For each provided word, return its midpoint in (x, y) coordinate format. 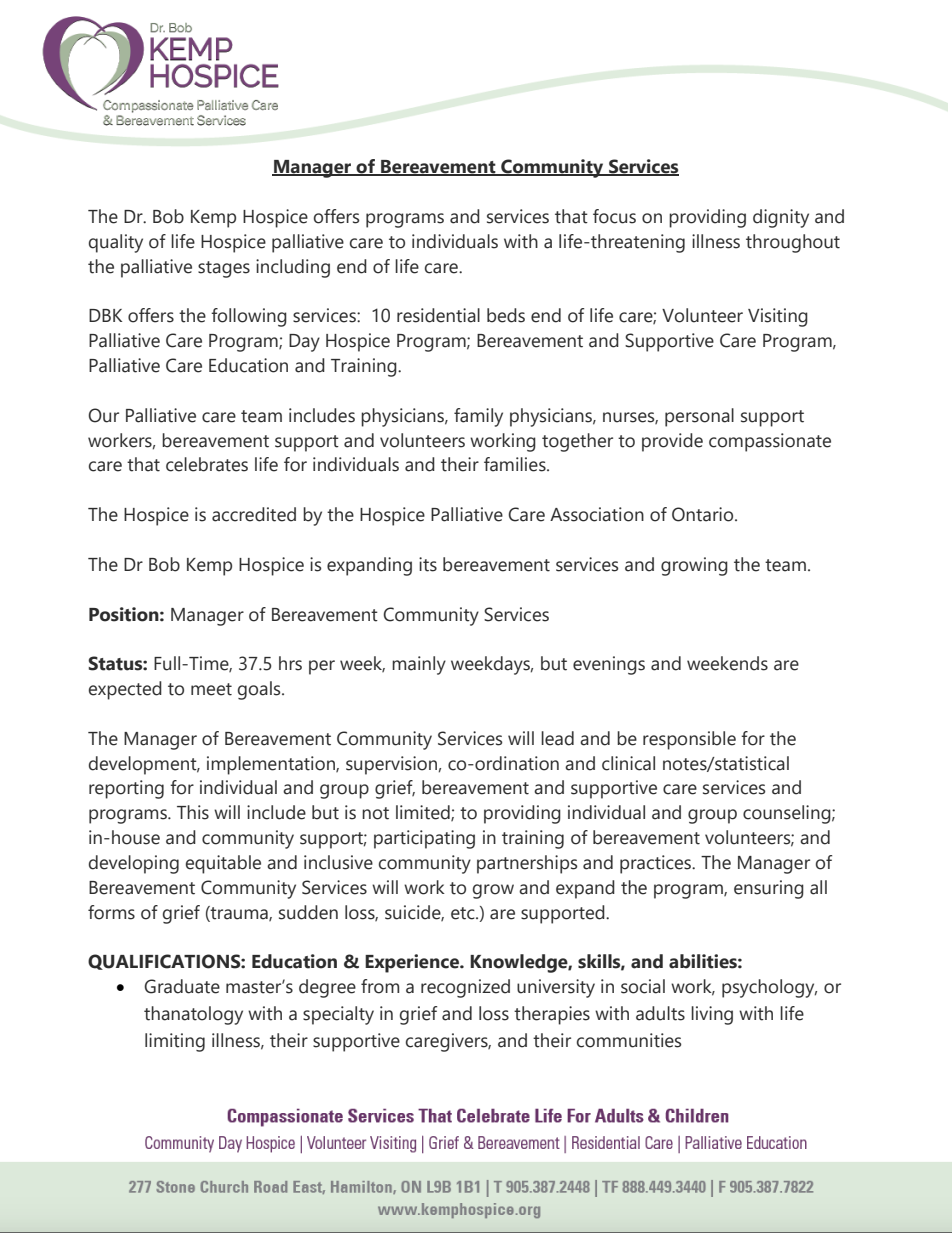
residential (438, 315)
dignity (781, 218)
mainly (419, 665)
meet (211, 689)
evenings (609, 665)
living (712, 1015)
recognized (465, 988)
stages (224, 269)
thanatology (193, 1015)
